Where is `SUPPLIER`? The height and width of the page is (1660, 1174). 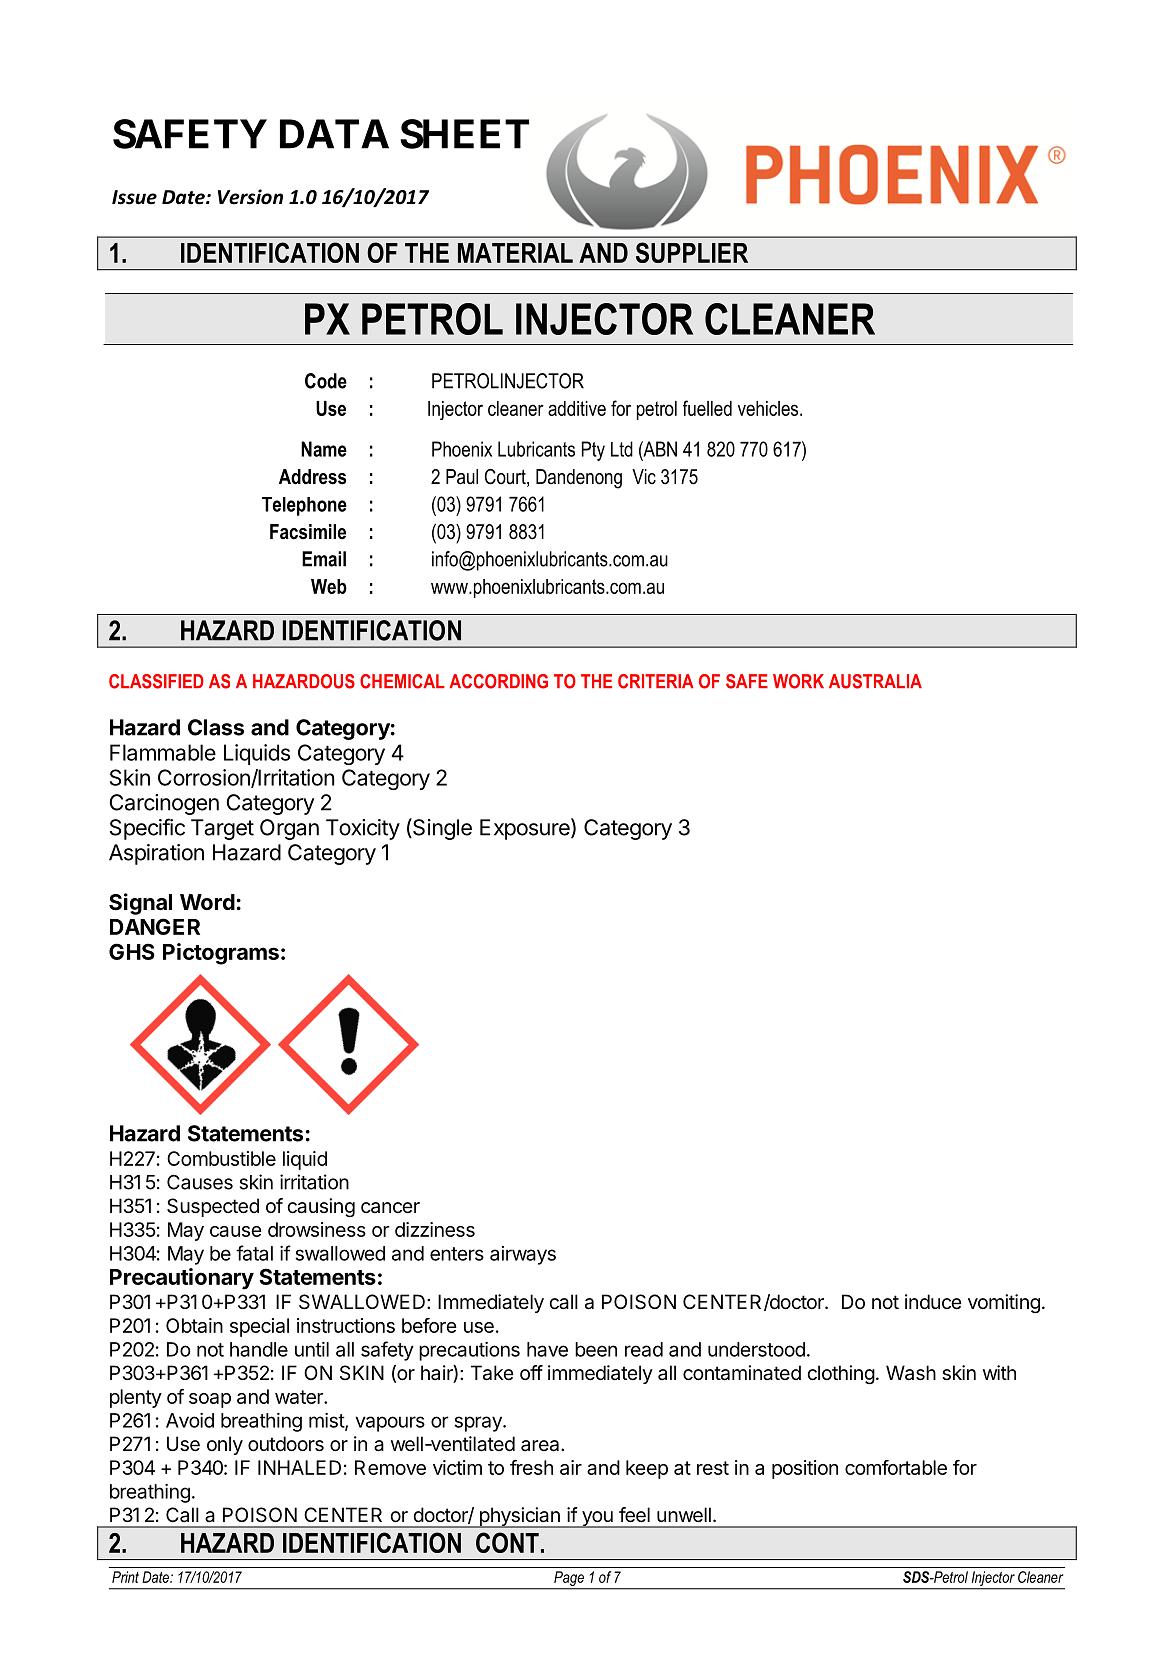
SUPPLIER is located at coordinates (692, 252).
